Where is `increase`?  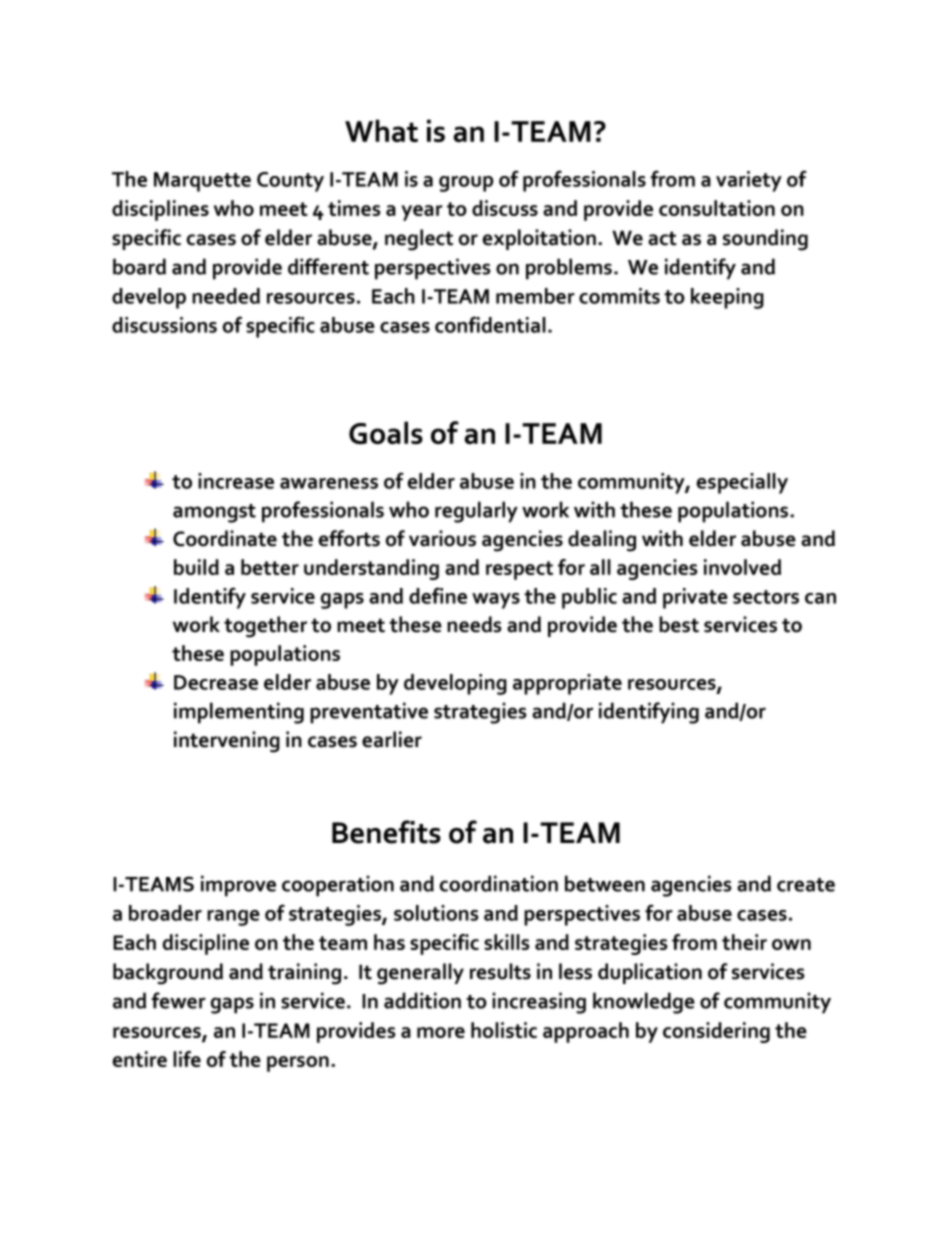
increase is located at coordinates (236, 481).
